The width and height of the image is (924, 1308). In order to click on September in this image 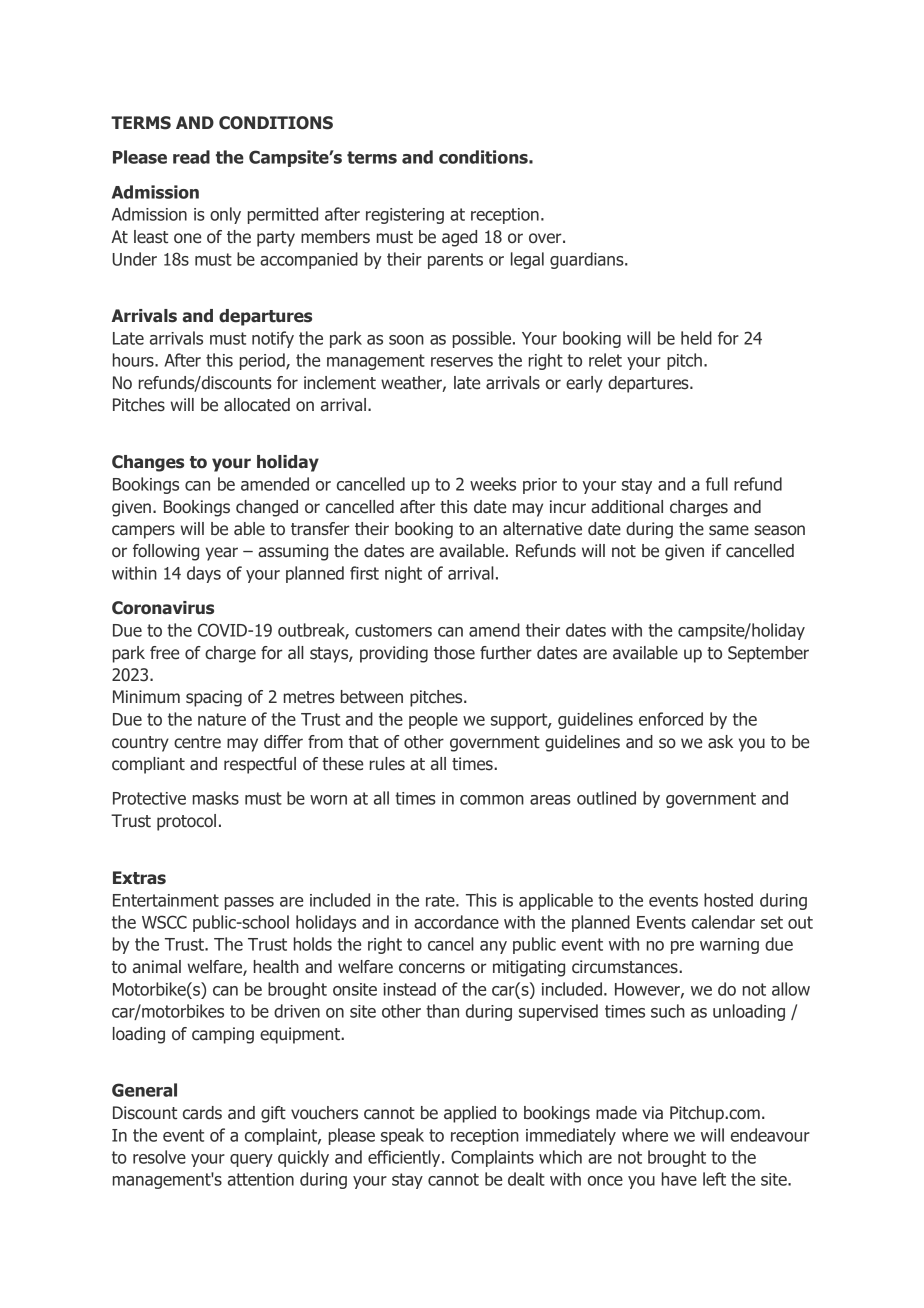, I will do `click(768, 654)`.
